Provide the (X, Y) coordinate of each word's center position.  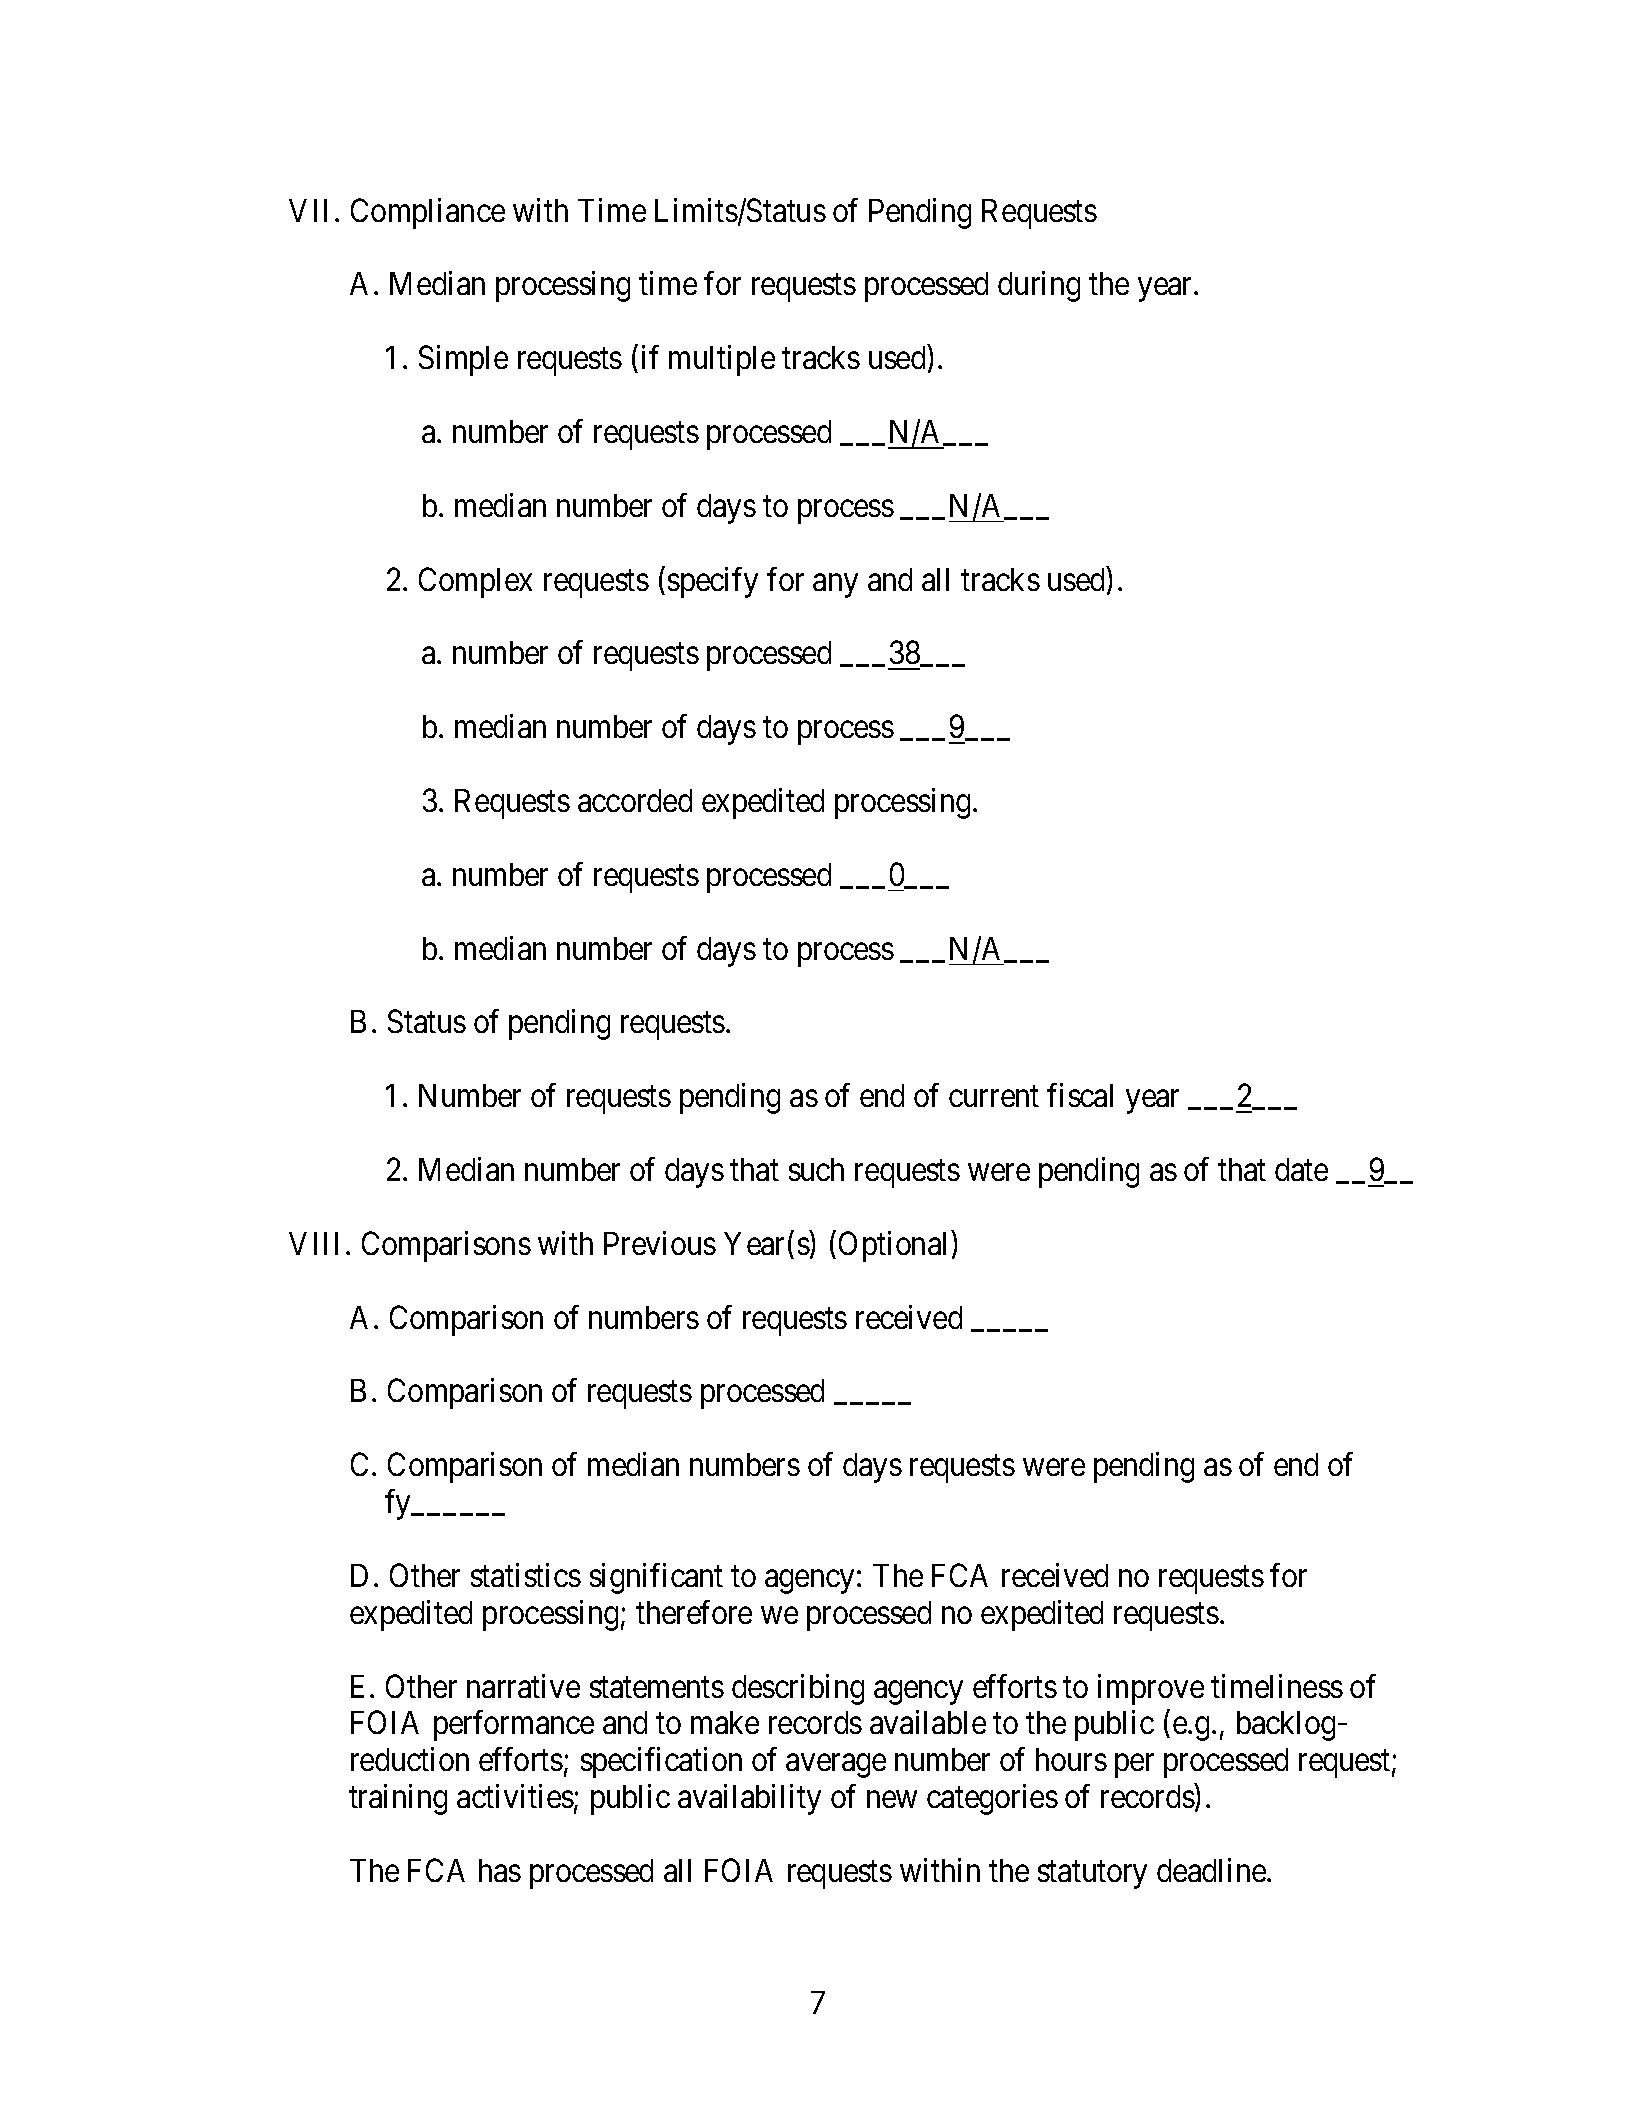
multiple (722, 360)
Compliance (428, 213)
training (398, 1799)
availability (749, 1799)
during (1039, 286)
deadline (1211, 1870)
